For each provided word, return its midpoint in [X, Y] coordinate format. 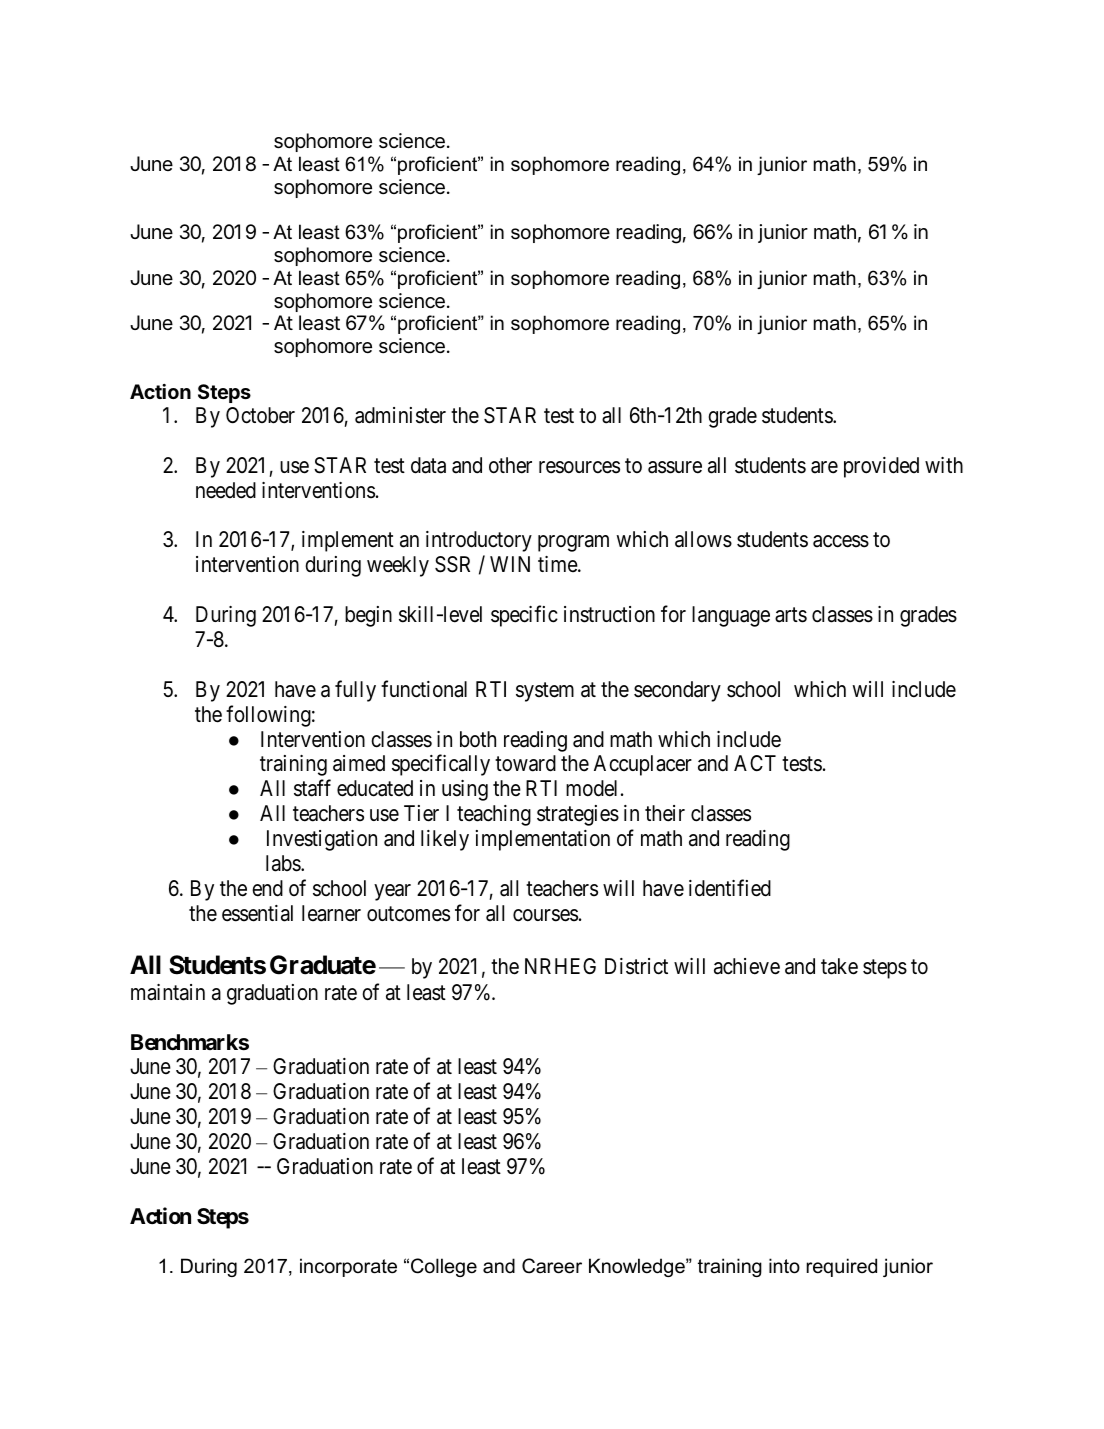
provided [881, 467]
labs [284, 863]
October [260, 415]
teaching [494, 815]
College [444, 1267]
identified [730, 888]
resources [579, 467]
